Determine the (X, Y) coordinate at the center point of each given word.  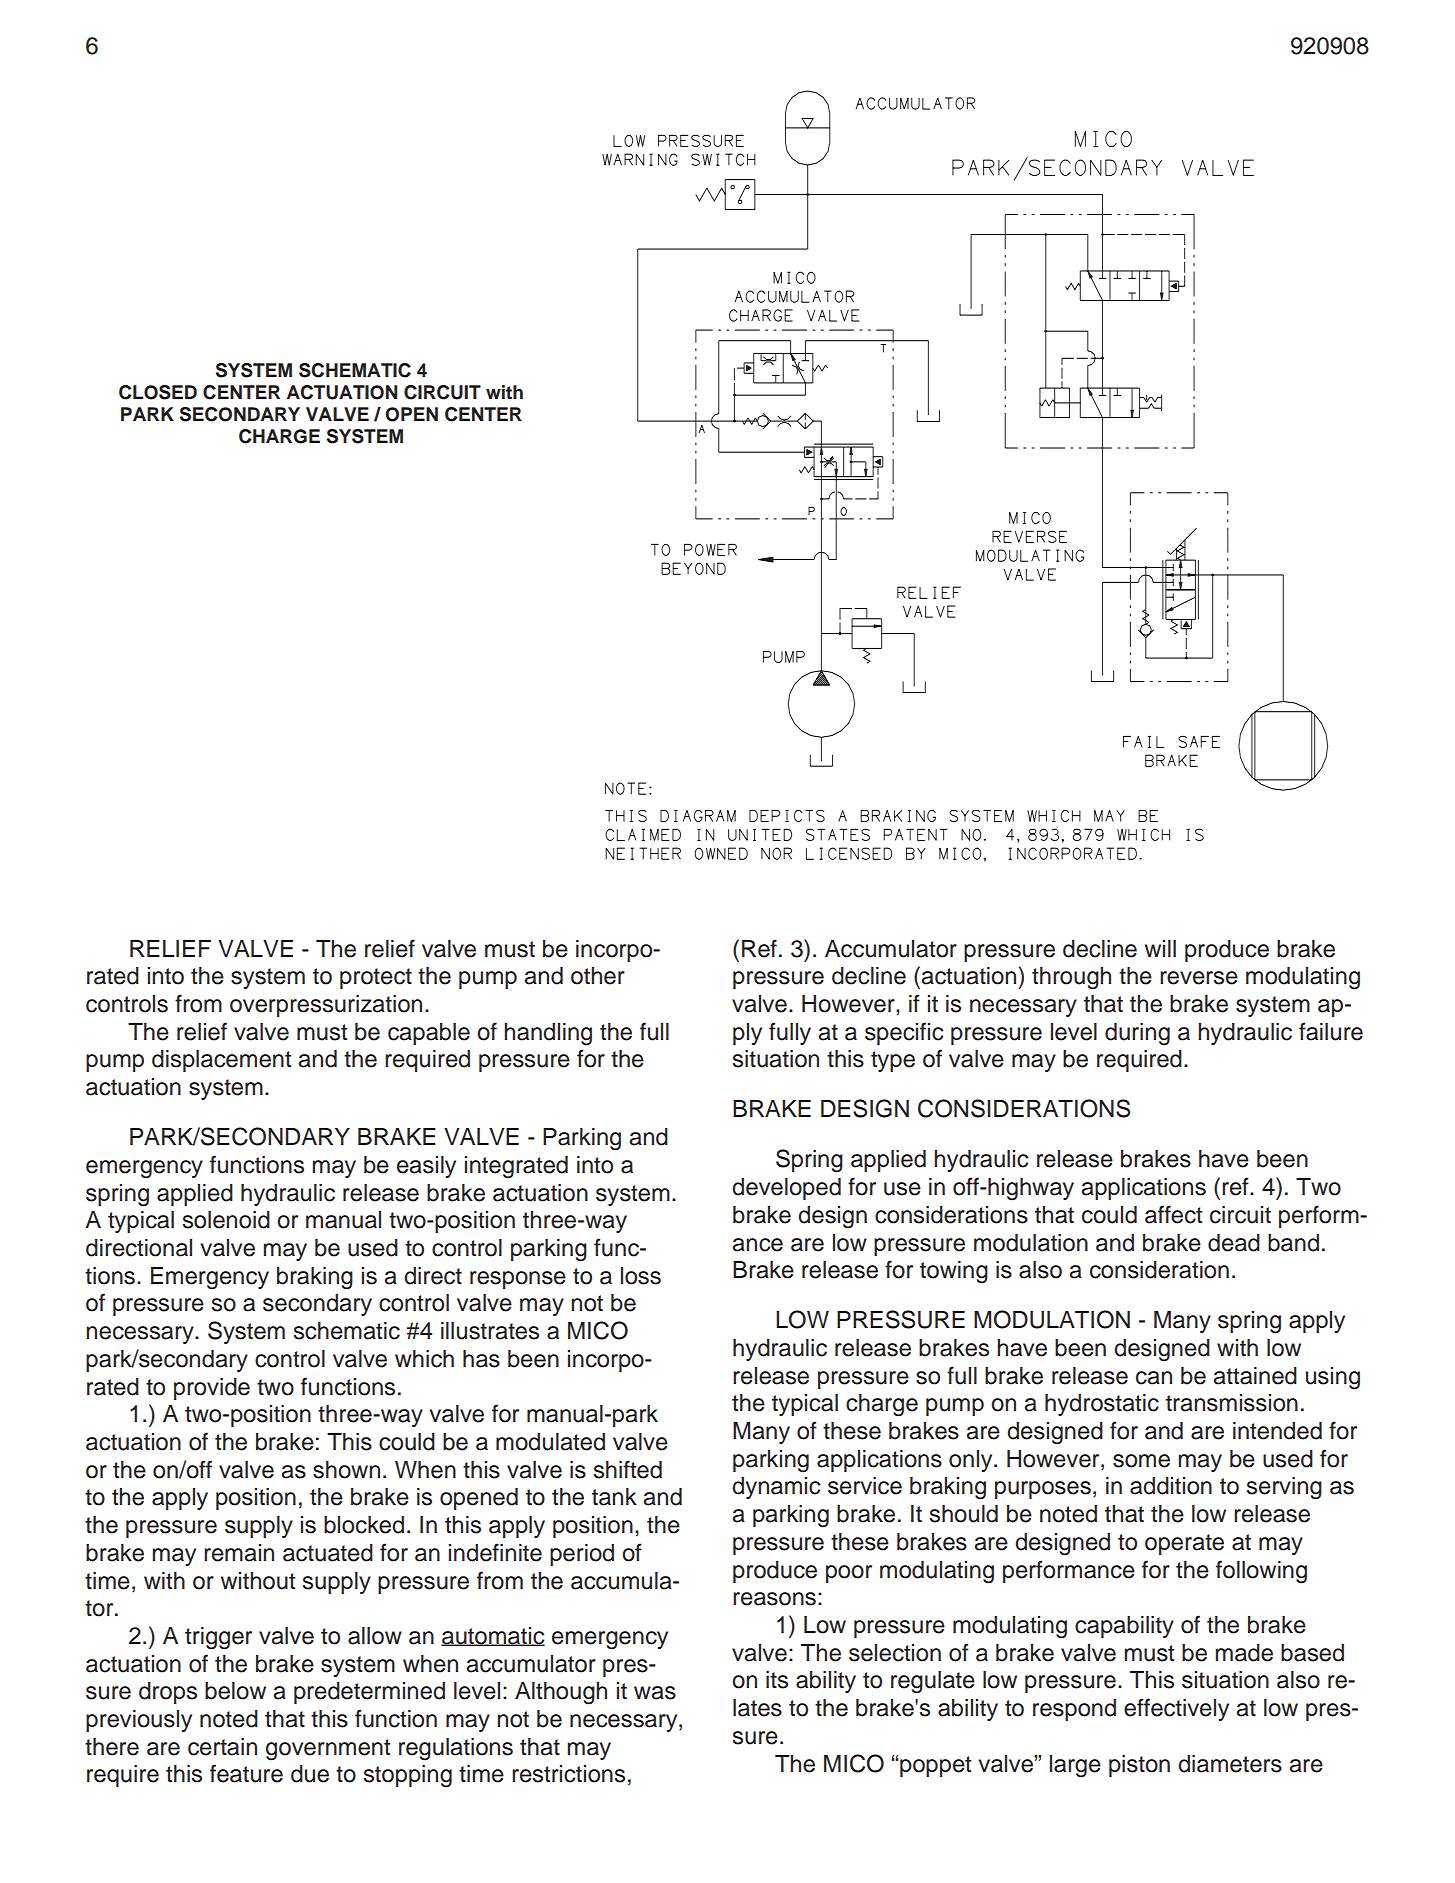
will (1160, 948)
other (598, 976)
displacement (221, 1061)
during (1137, 1034)
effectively (1176, 1709)
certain (222, 1747)
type (893, 1061)
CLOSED (158, 392)
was (655, 1693)
